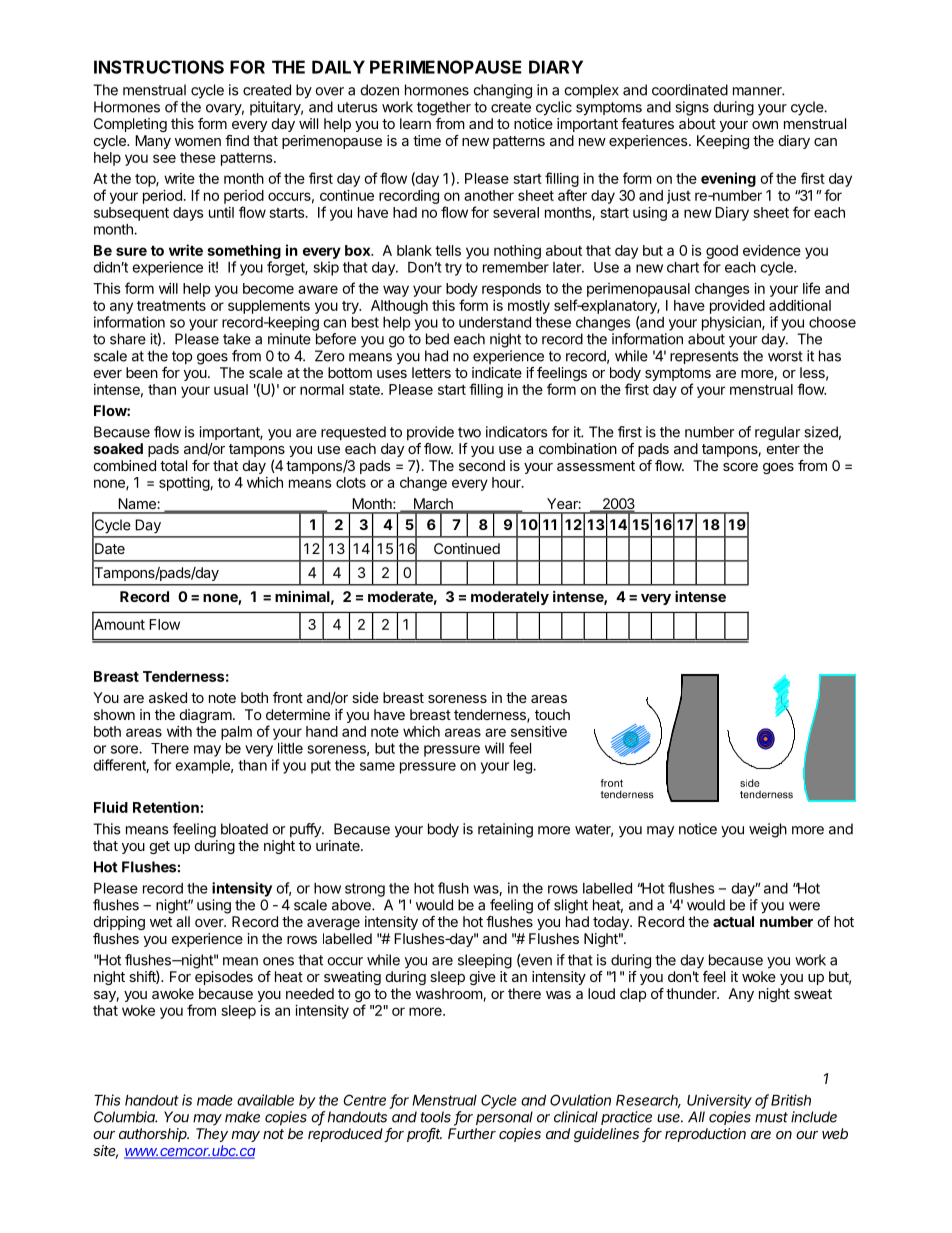 This screenshot has width=952, height=1233. I want to click on spotting, so click(185, 484).
